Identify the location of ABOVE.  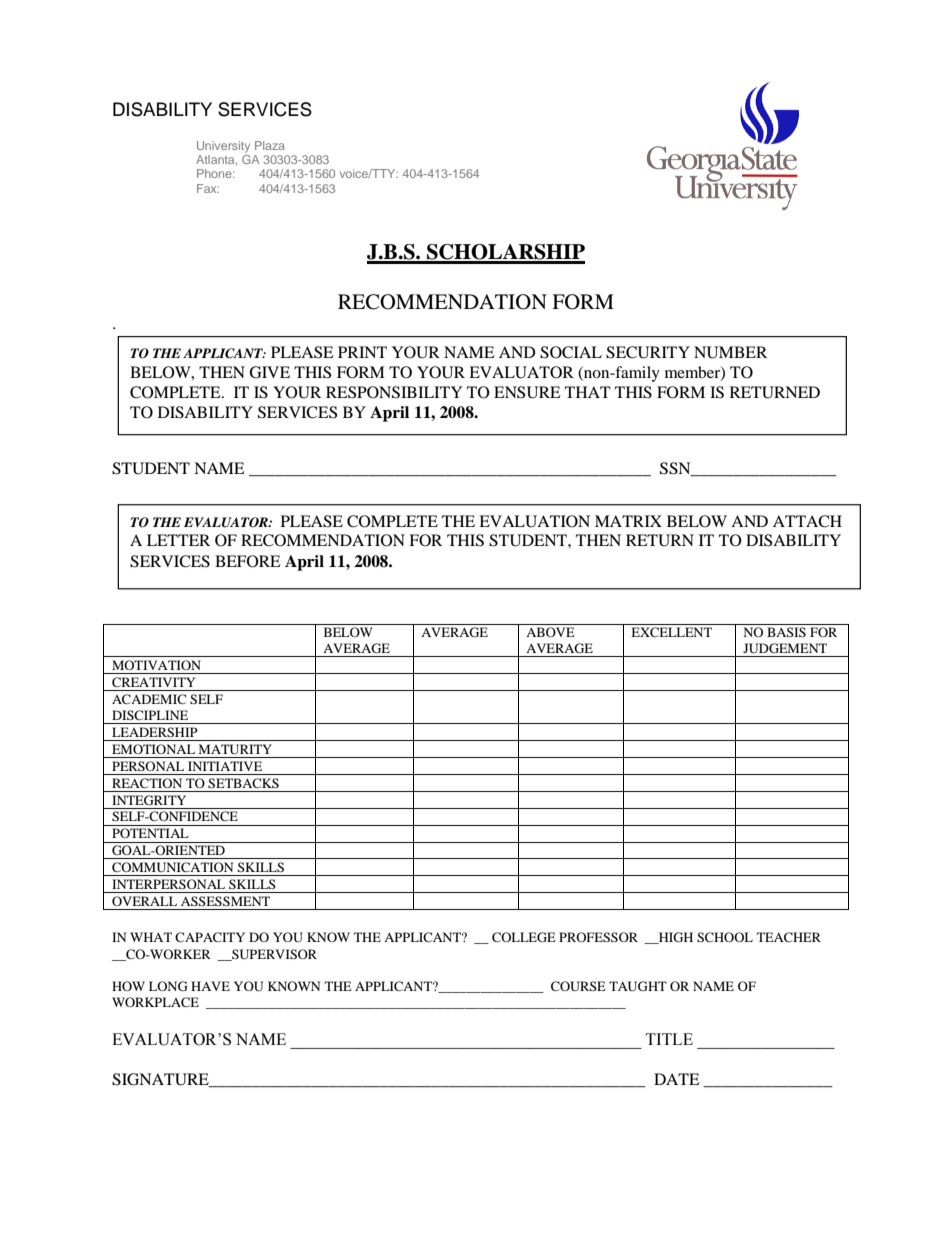
(550, 632).
